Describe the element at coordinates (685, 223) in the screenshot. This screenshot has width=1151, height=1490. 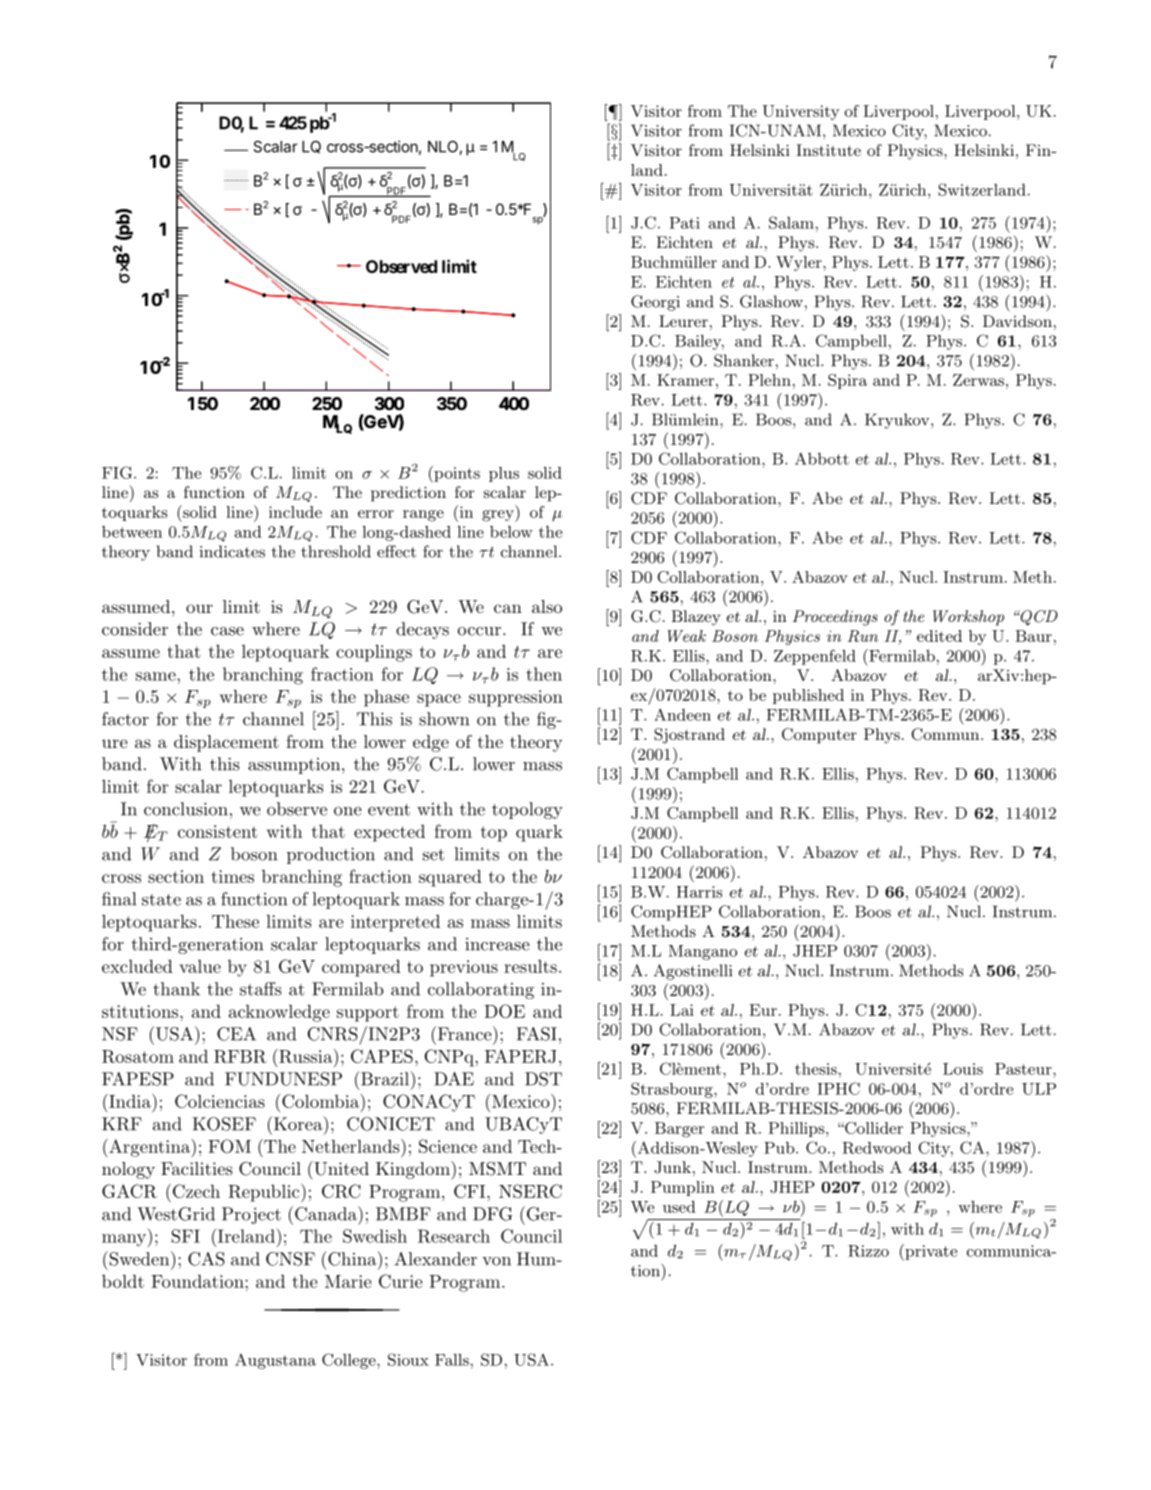
I see `Pati` at that location.
